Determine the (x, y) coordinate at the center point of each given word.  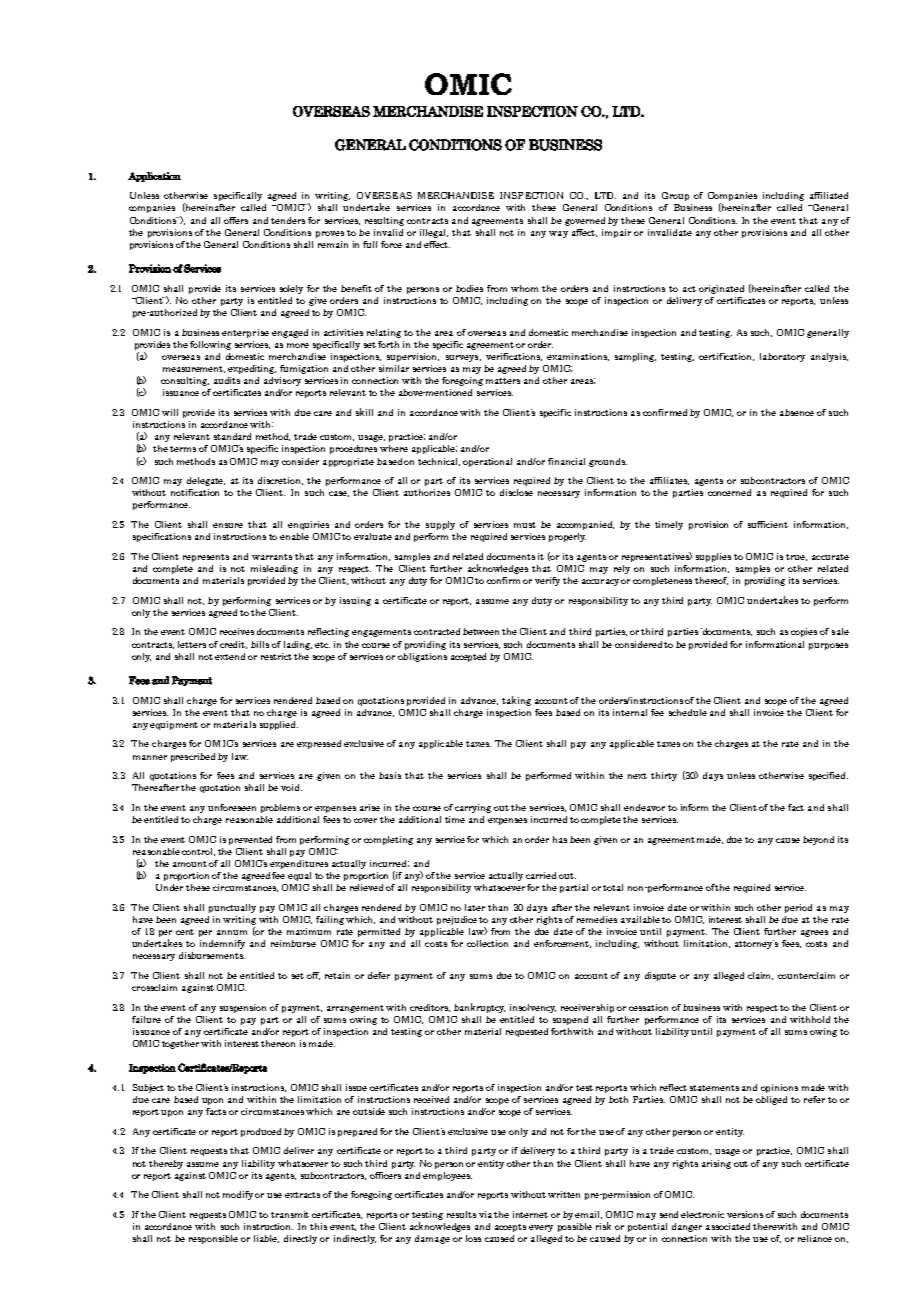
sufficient (768, 524)
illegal (434, 233)
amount (190, 864)
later (475, 907)
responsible (213, 1239)
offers (236, 220)
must (525, 525)
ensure (228, 525)
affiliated (829, 195)
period (798, 908)
